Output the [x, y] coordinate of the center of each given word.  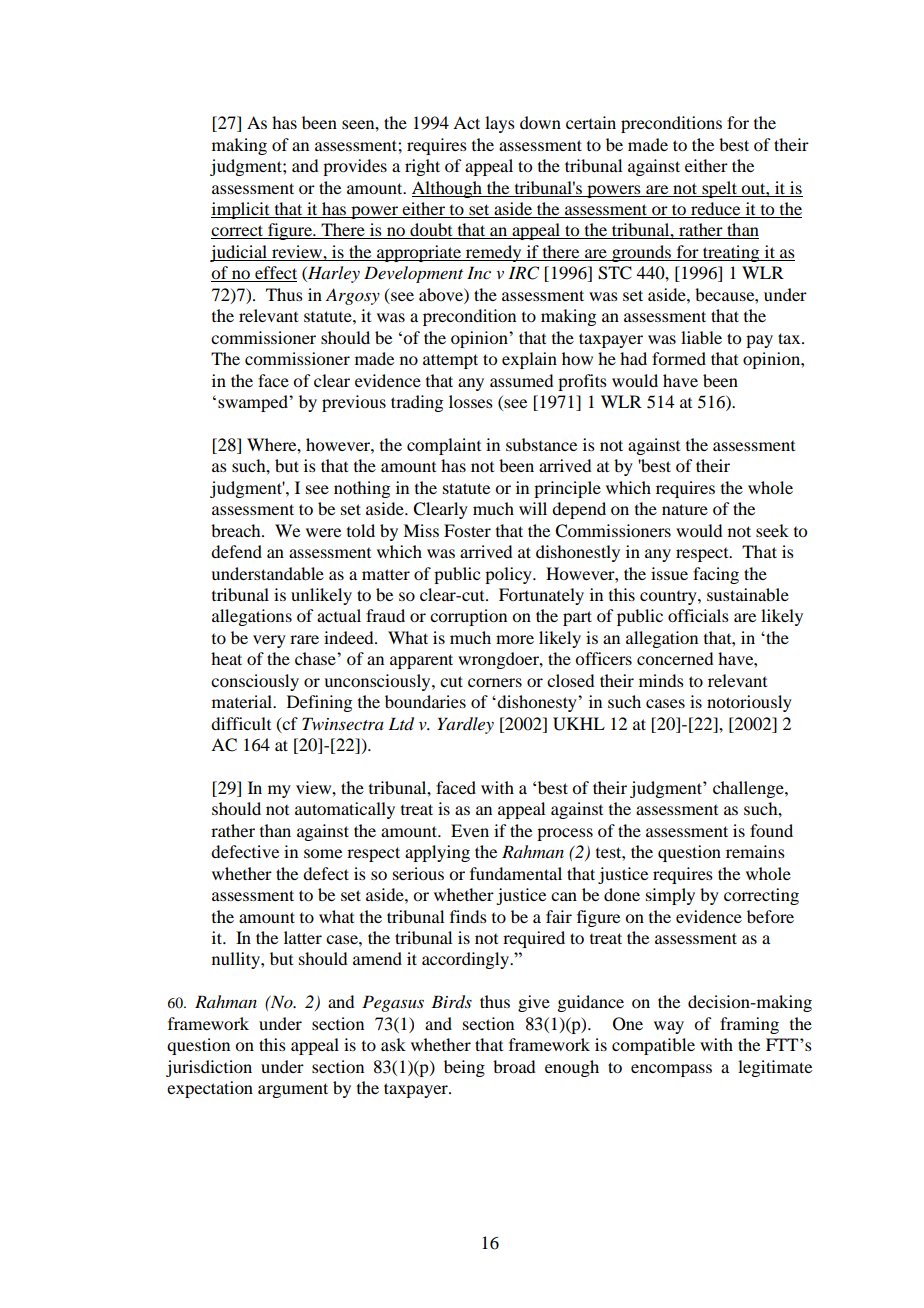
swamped [254, 403]
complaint [444, 446]
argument [293, 1090]
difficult [241, 723]
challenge [749, 789]
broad [514, 1066]
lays [500, 124]
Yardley [465, 725]
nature [685, 509]
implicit [241, 210]
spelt [719, 189]
